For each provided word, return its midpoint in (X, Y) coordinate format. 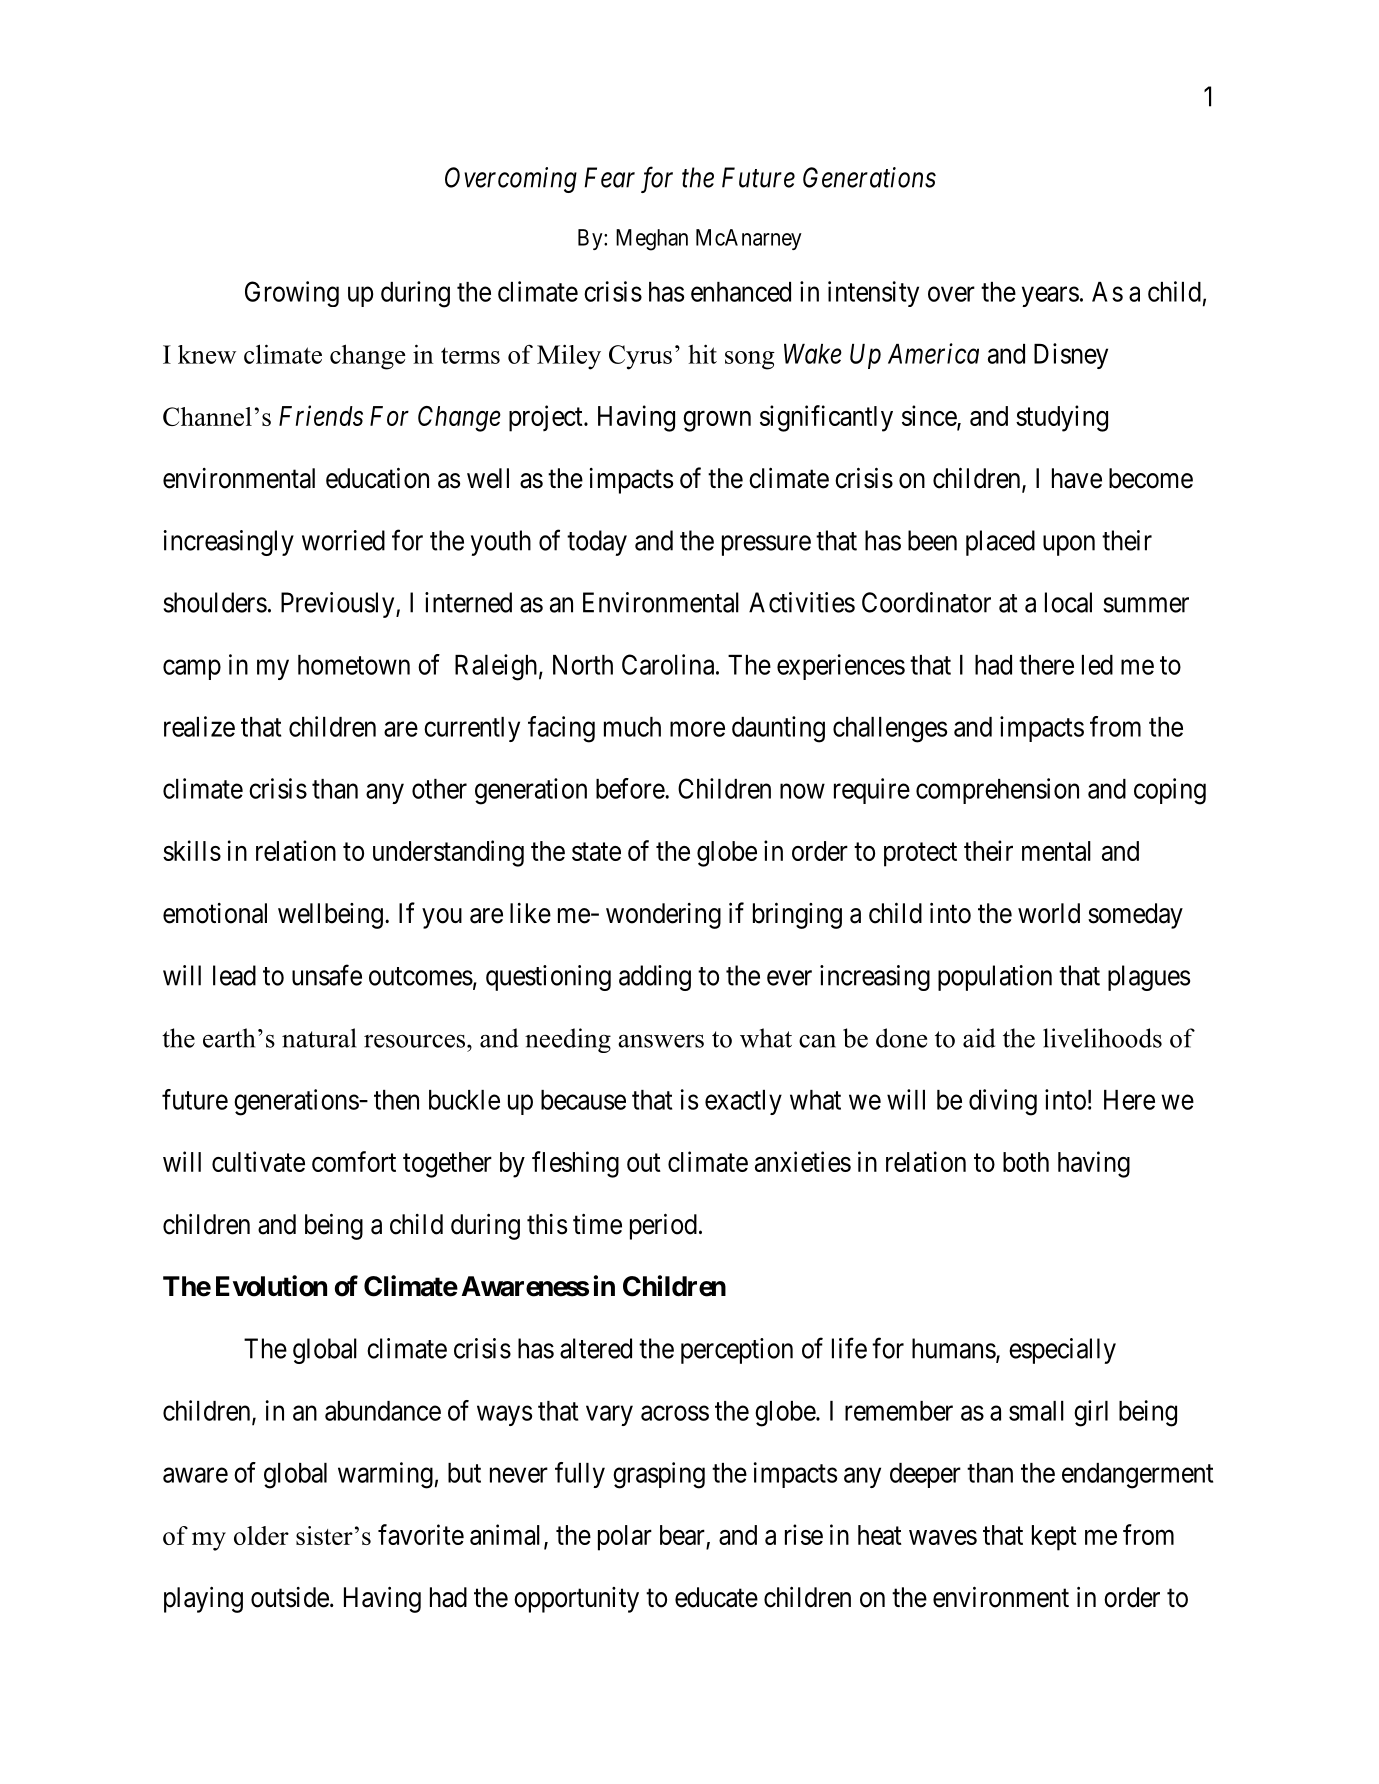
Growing (292, 294)
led (1097, 665)
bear (682, 1535)
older (261, 1535)
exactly (743, 1102)
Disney (1071, 356)
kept (1054, 1538)
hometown (354, 665)
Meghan (652, 240)
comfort (354, 1161)
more (697, 729)
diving (1003, 1102)
